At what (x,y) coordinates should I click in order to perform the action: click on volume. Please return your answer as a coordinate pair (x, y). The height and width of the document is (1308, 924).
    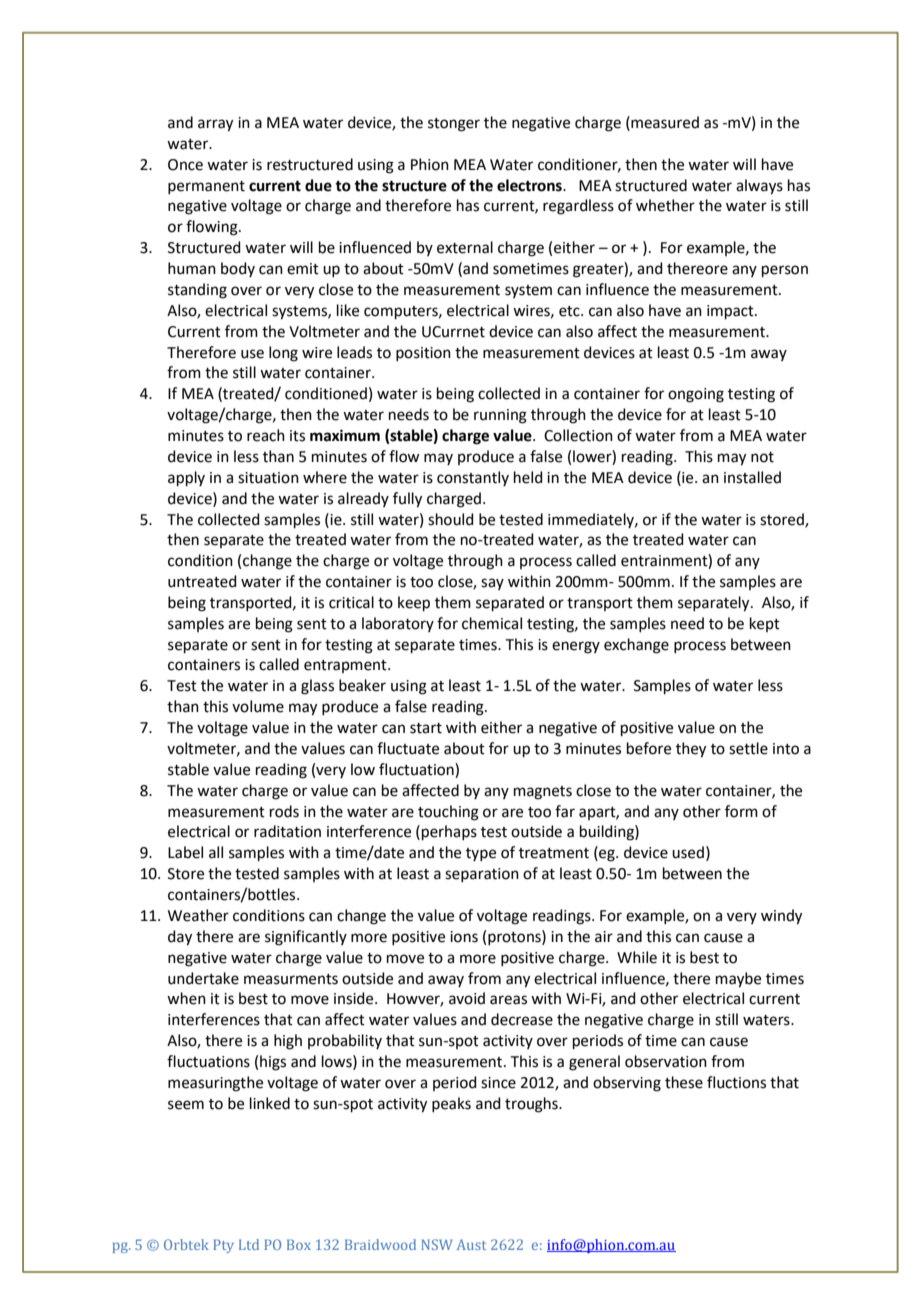
    Looking at the image, I should click on (258, 706).
